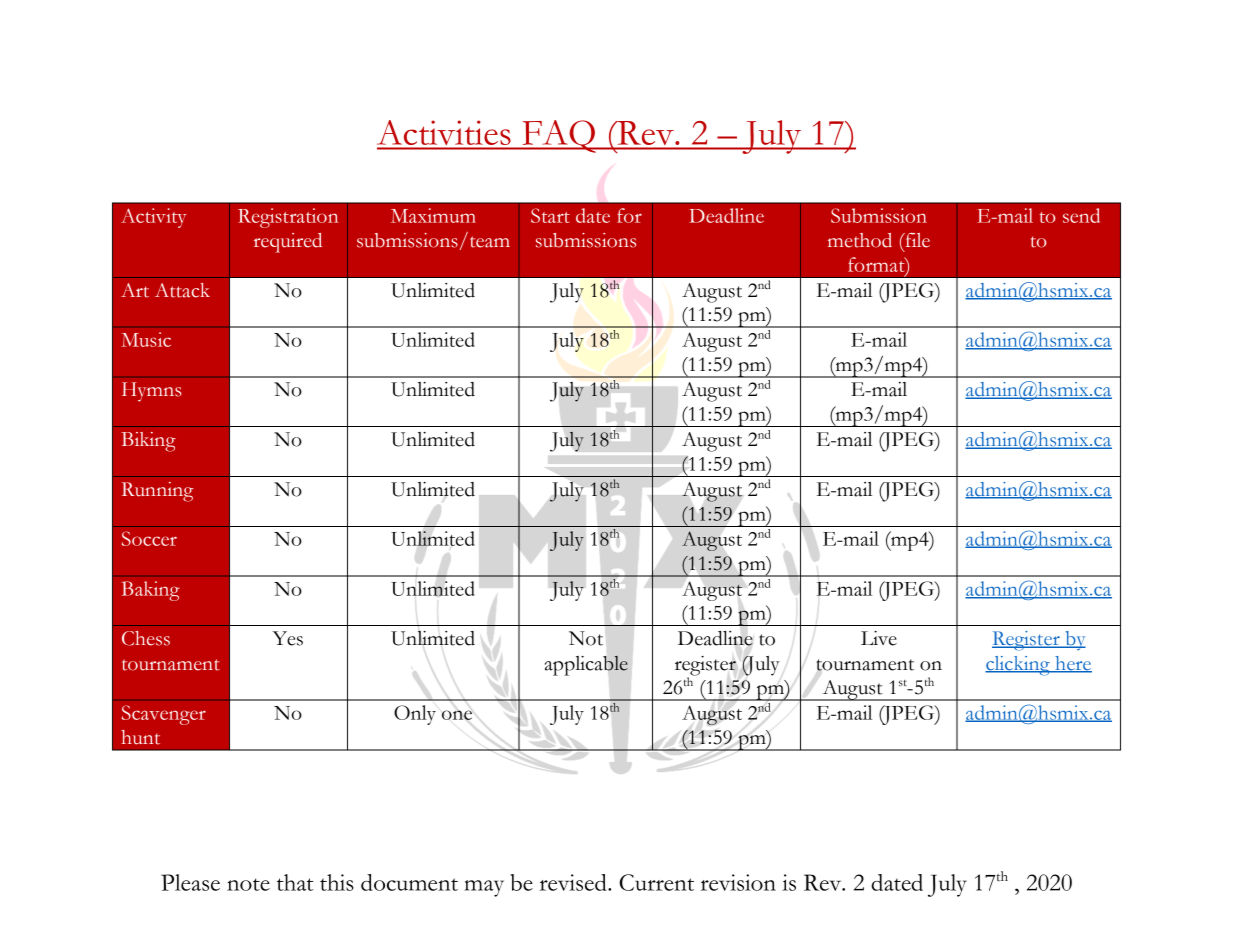 This document has height=952, width=1233. Describe the element at coordinates (738, 882) in the document. I see `revision` at that location.
